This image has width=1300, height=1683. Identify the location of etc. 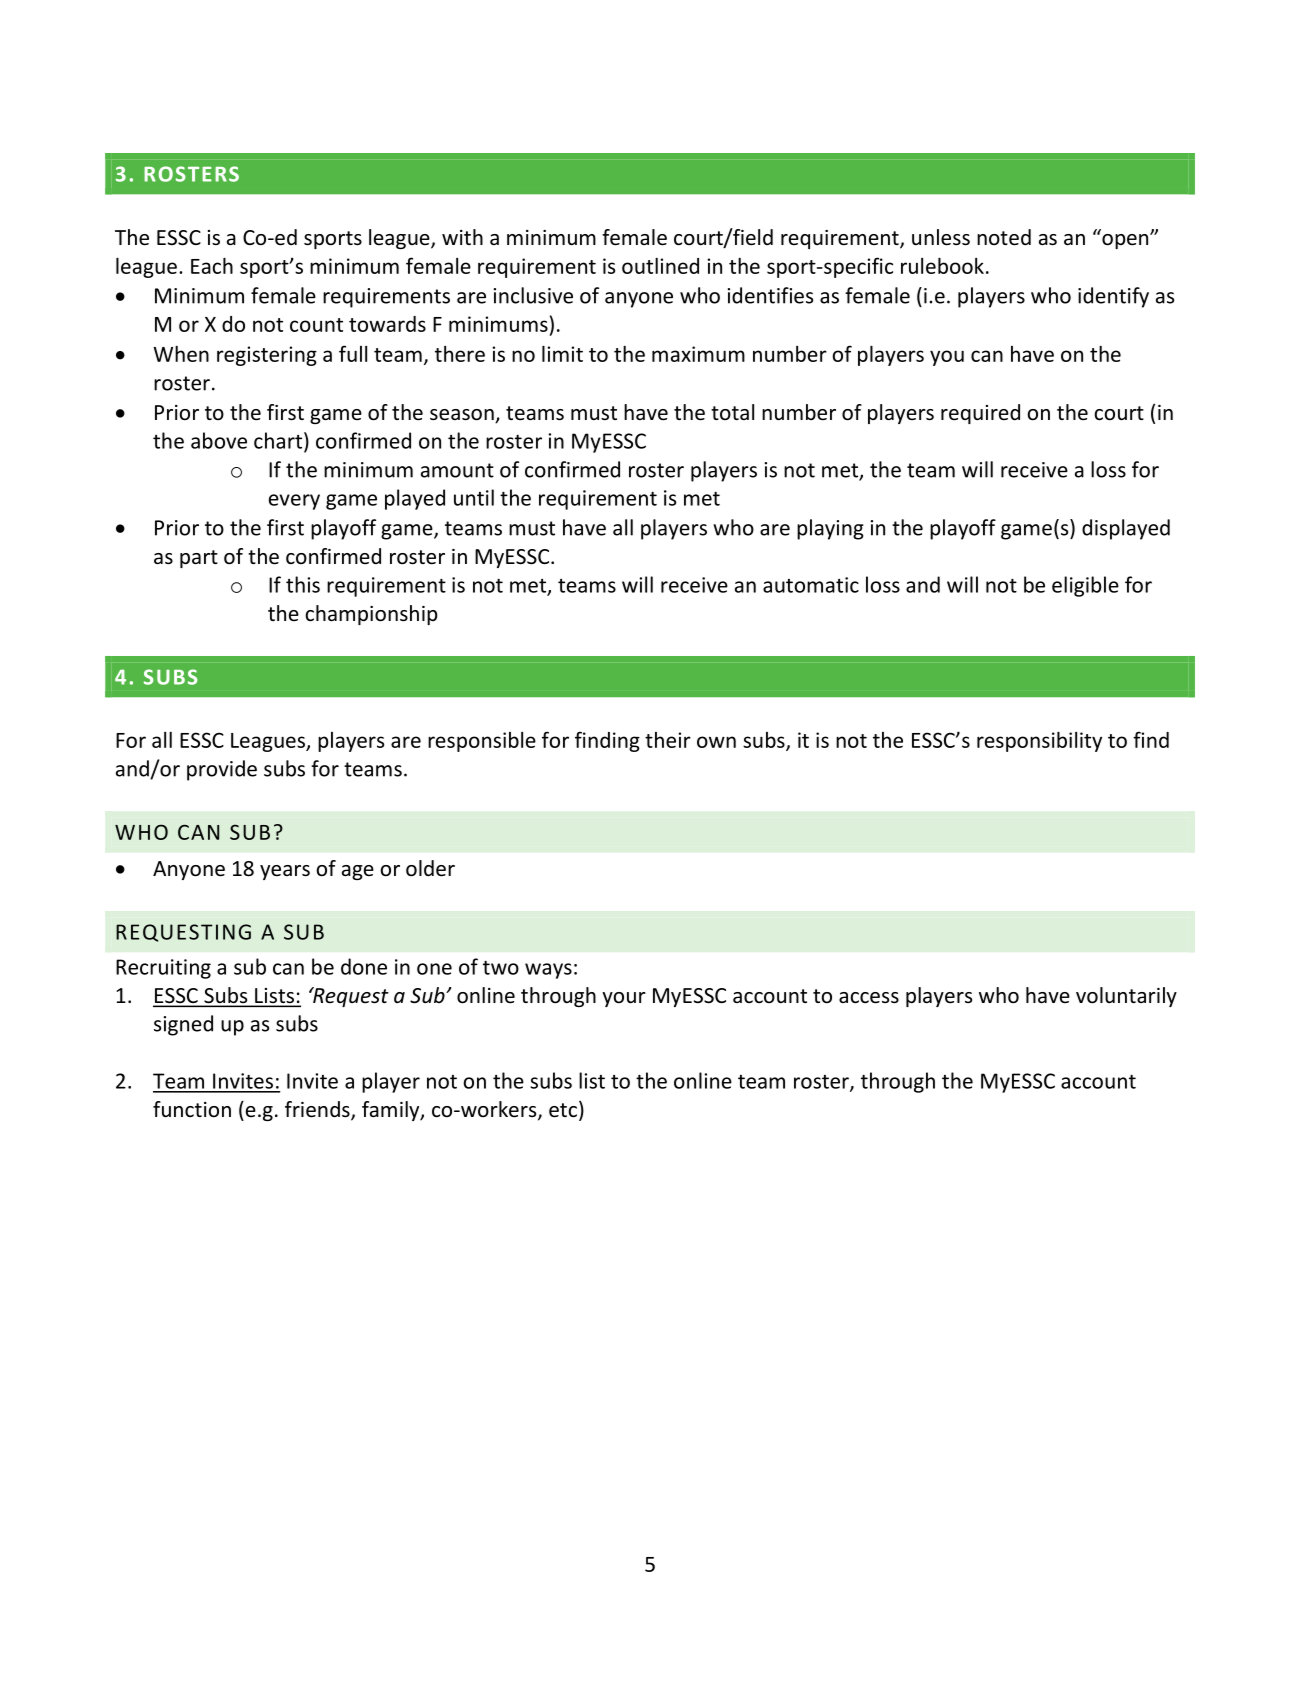
(563, 1110).
